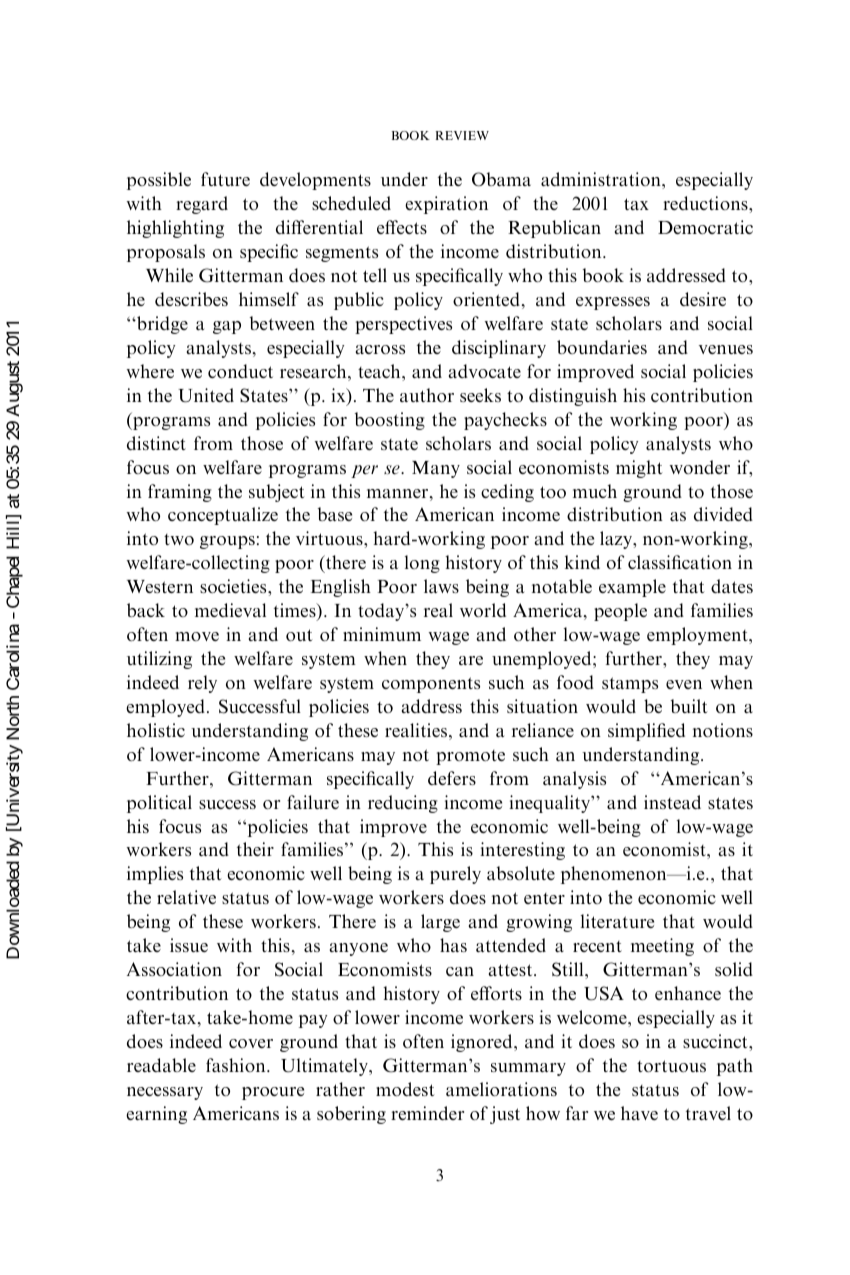 This screenshot has width=850, height=1275. I want to click on fashion, so click(237, 1065).
